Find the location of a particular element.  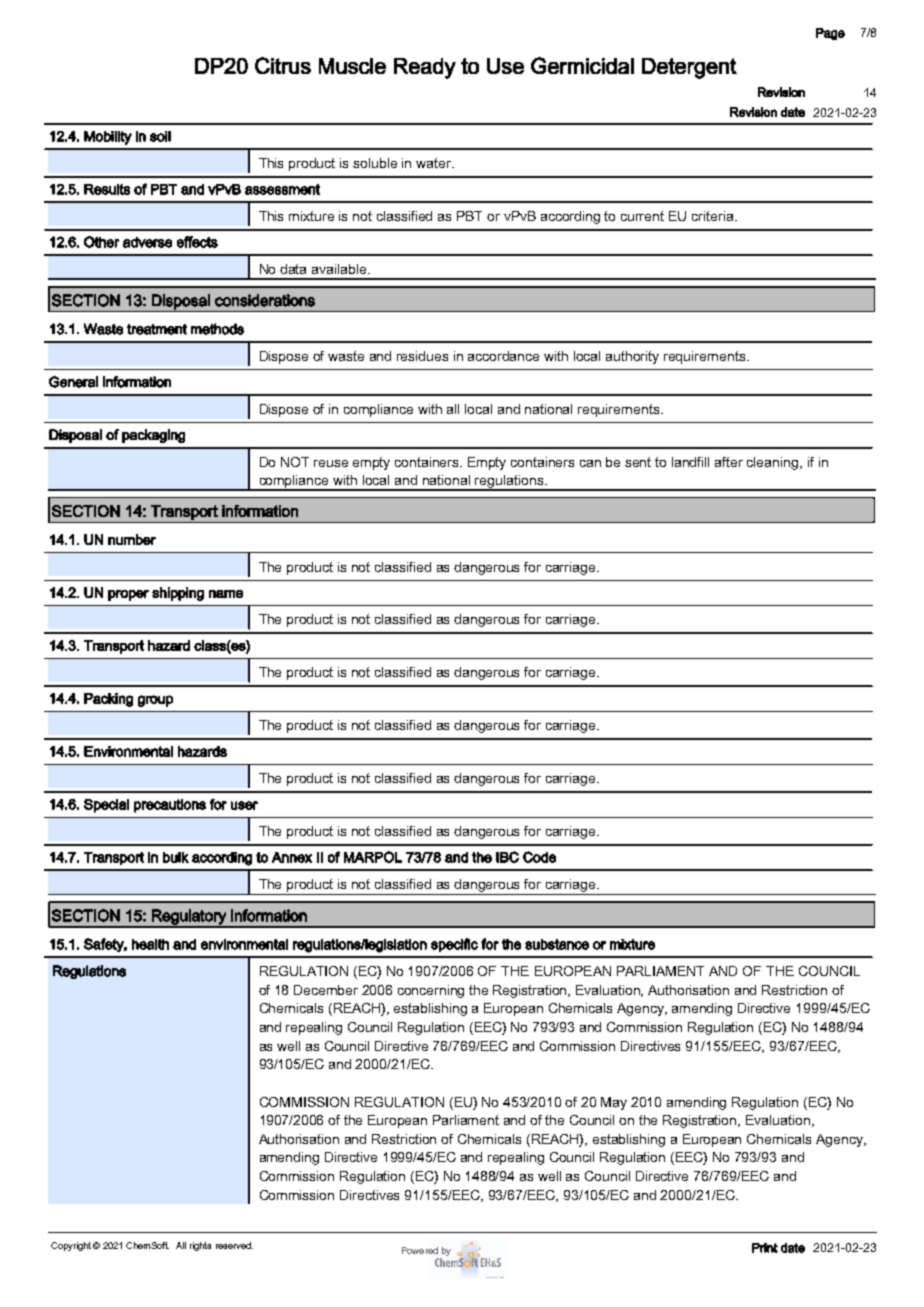

health is located at coordinates (150, 944).
